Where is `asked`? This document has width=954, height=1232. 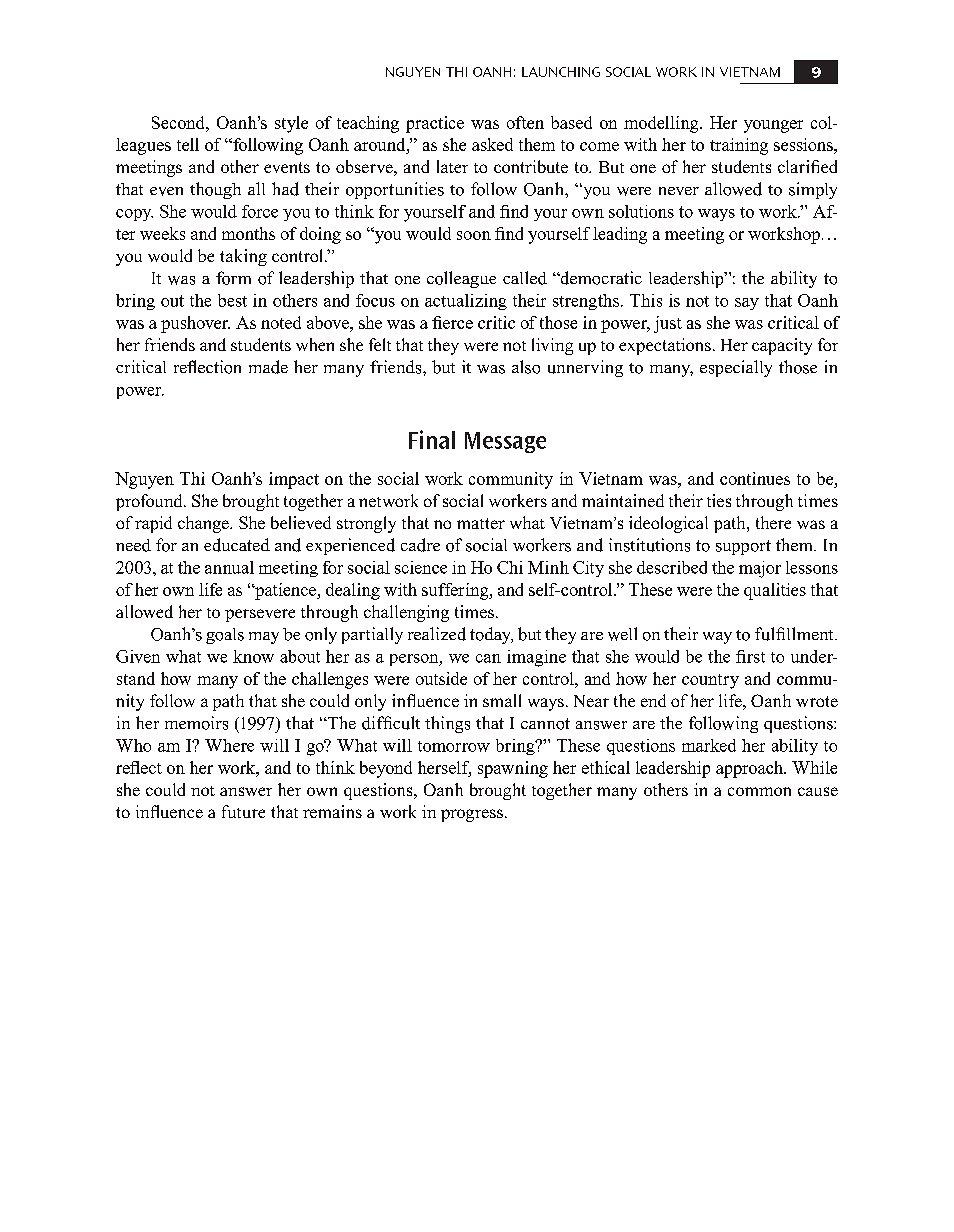 asked is located at coordinates (492, 144).
